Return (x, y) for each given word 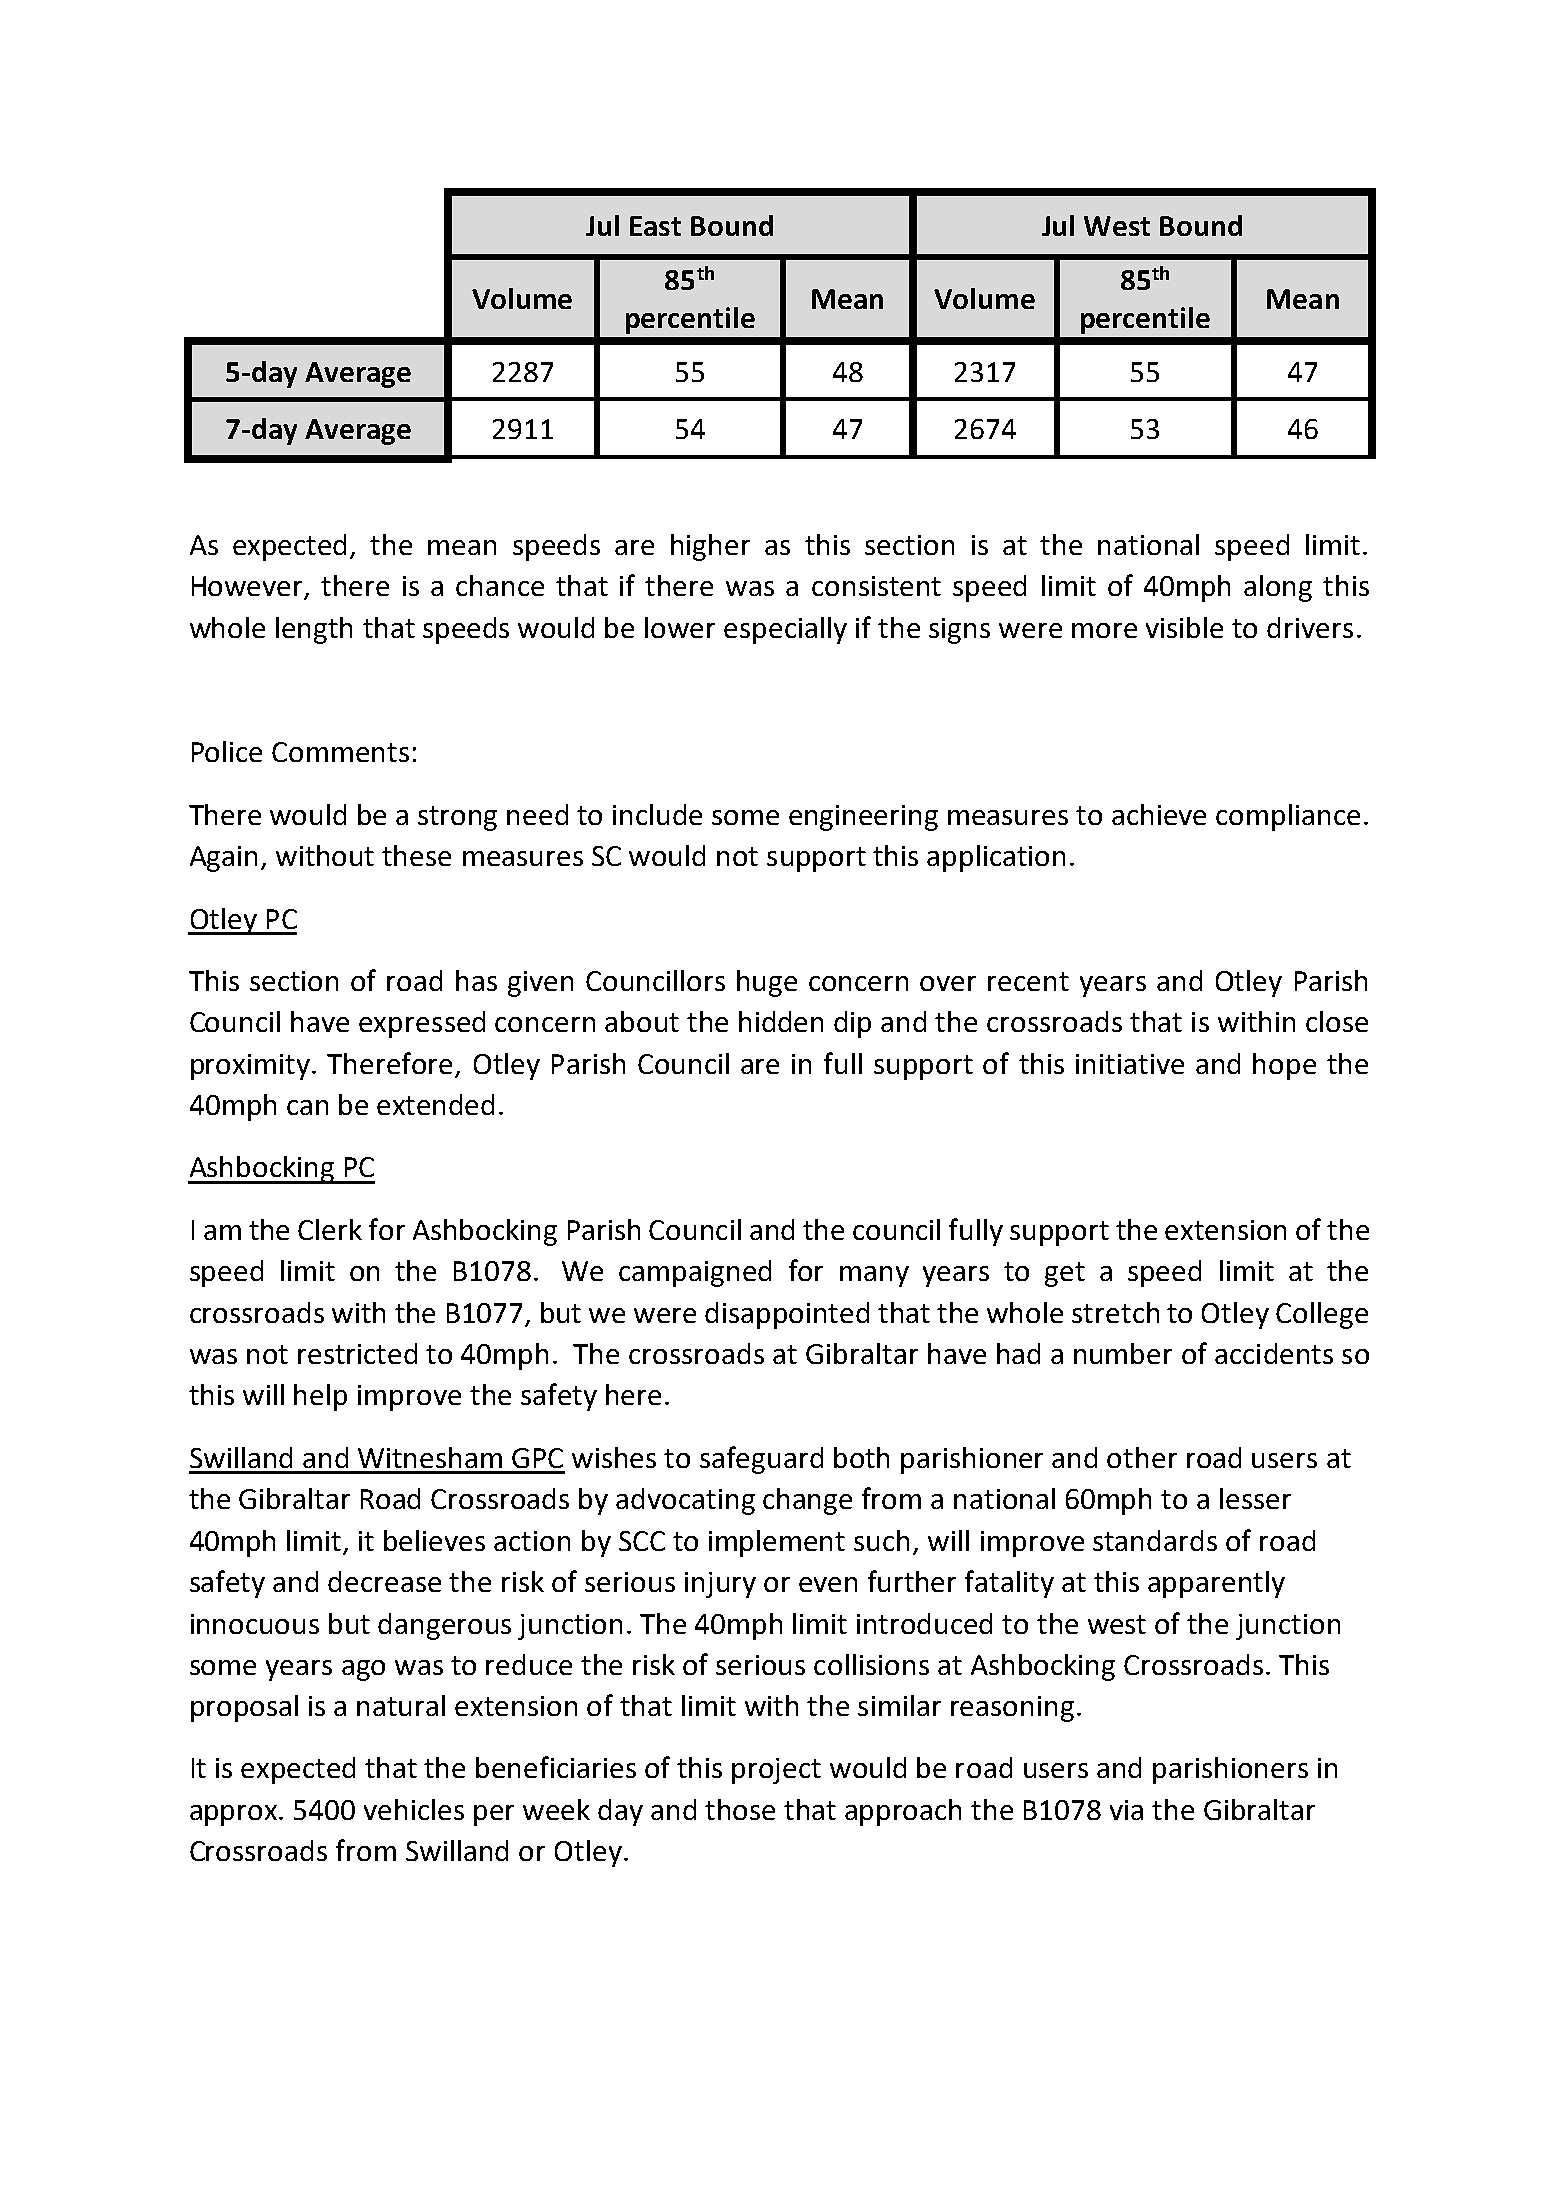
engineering (863, 818)
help (320, 1397)
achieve (1159, 814)
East (655, 226)
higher (710, 547)
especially (785, 630)
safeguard (761, 1460)
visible (1184, 627)
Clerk (330, 1229)
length (314, 630)
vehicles (414, 1809)
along (1278, 588)
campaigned (695, 1273)
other (1142, 1457)
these (416, 855)
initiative (1130, 1064)
